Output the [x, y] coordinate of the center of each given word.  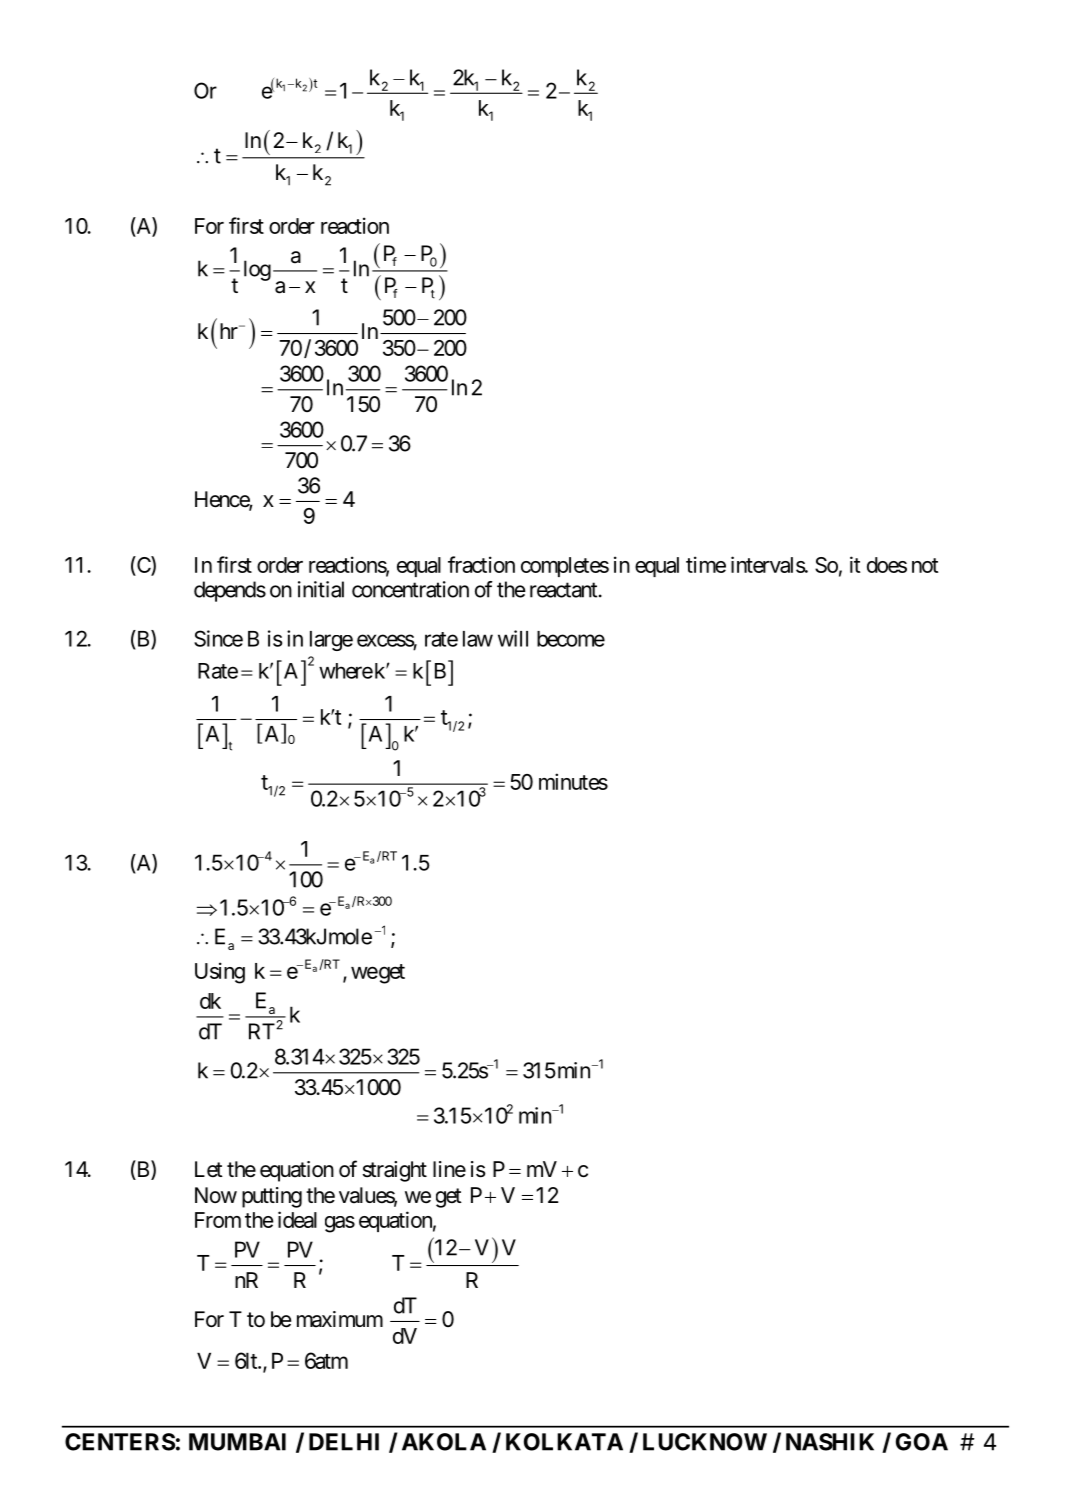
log [257, 270]
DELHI [344, 1442]
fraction [481, 564]
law [478, 639]
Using [220, 973]
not [925, 565]
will [513, 638]
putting [272, 1197]
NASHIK [830, 1442]
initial [321, 589]
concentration [410, 589]
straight [395, 1171]
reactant [563, 590]
